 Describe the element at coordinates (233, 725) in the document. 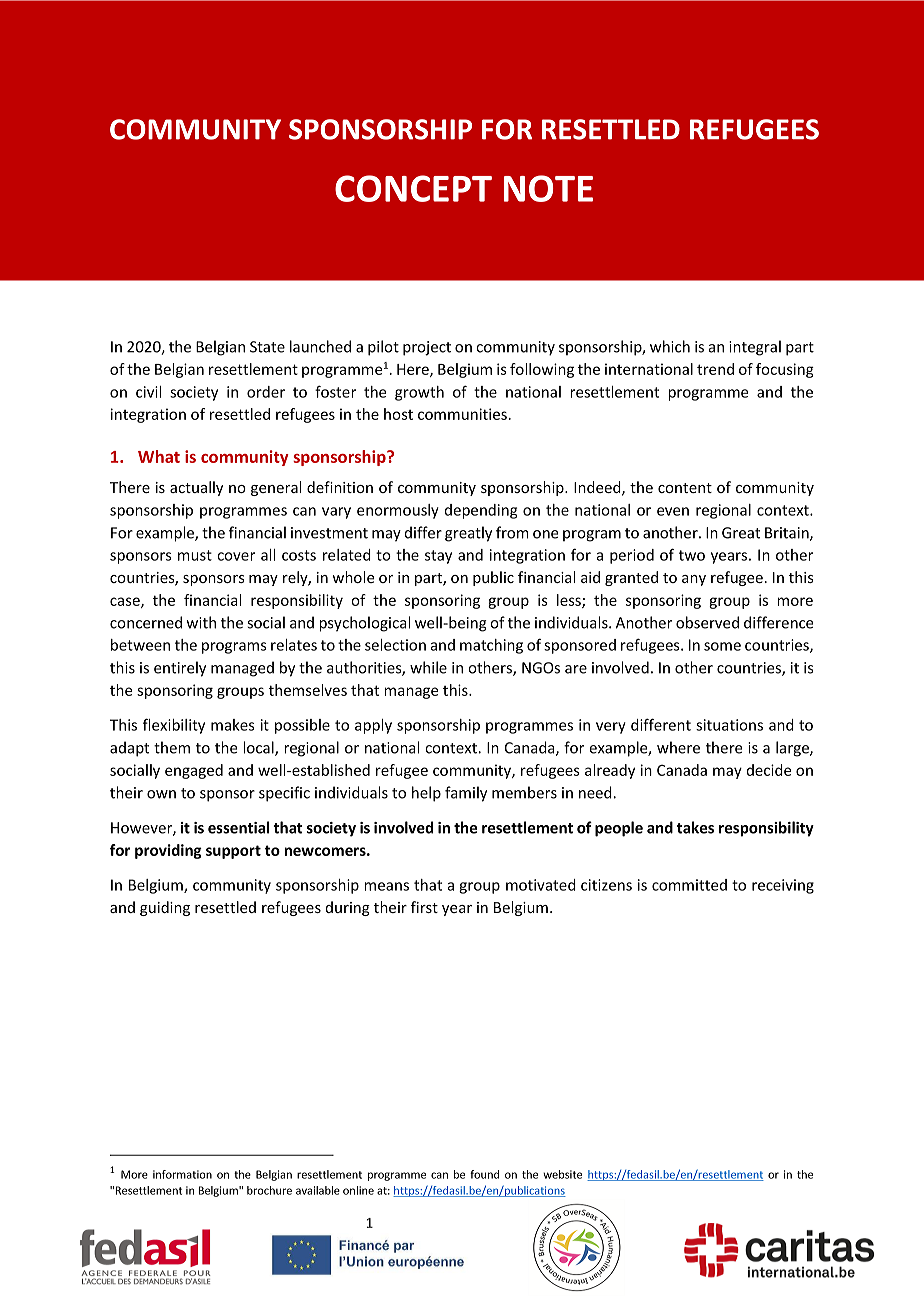

I see `makes` at that location.
